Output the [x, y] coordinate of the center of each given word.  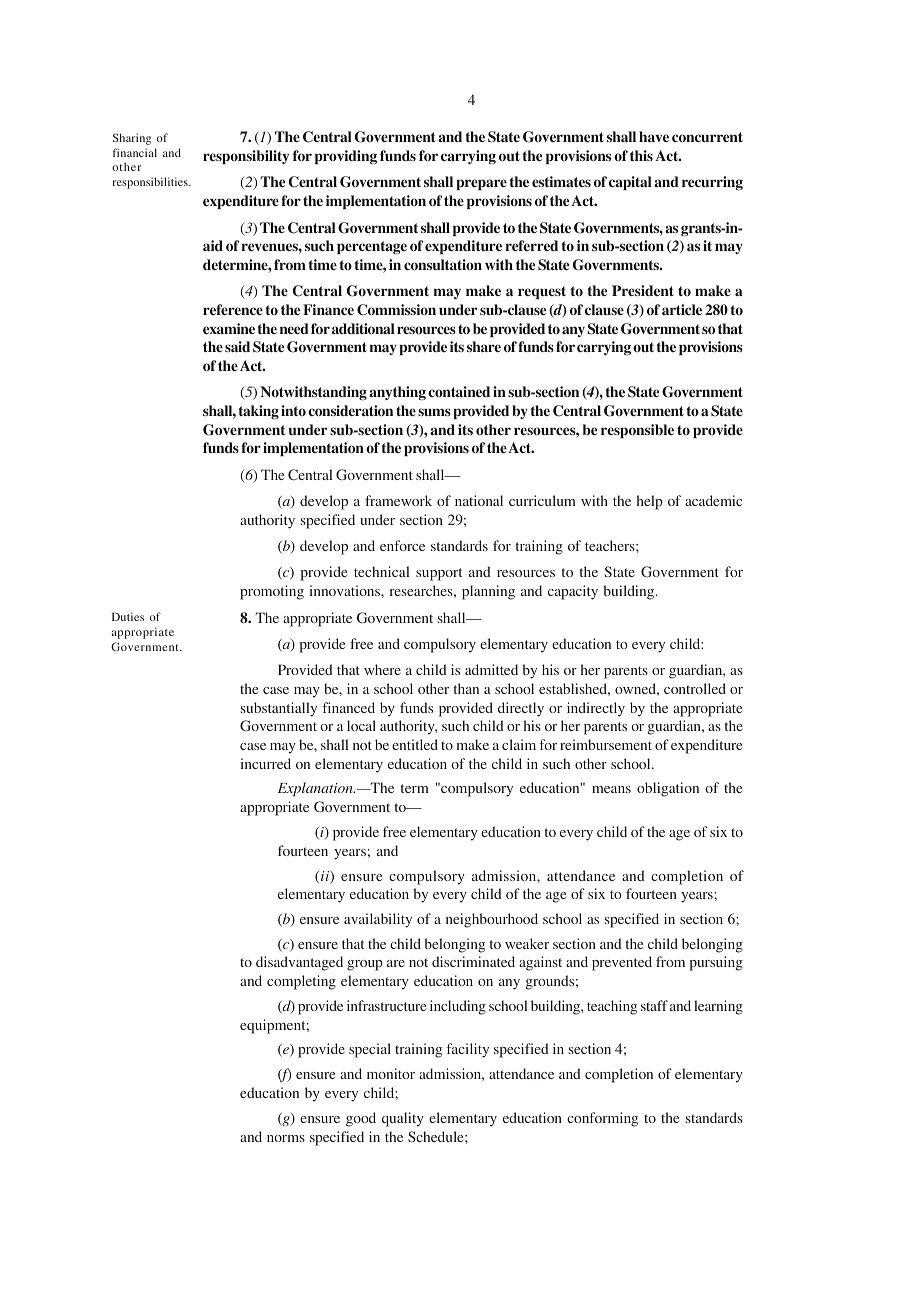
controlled [695, 688]
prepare [482, 184]
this [641, 155]
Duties [128, 616]
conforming [602, 1119]
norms [286, 1138]
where [382, 669]
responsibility [246, 157]
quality [403, 1119]
